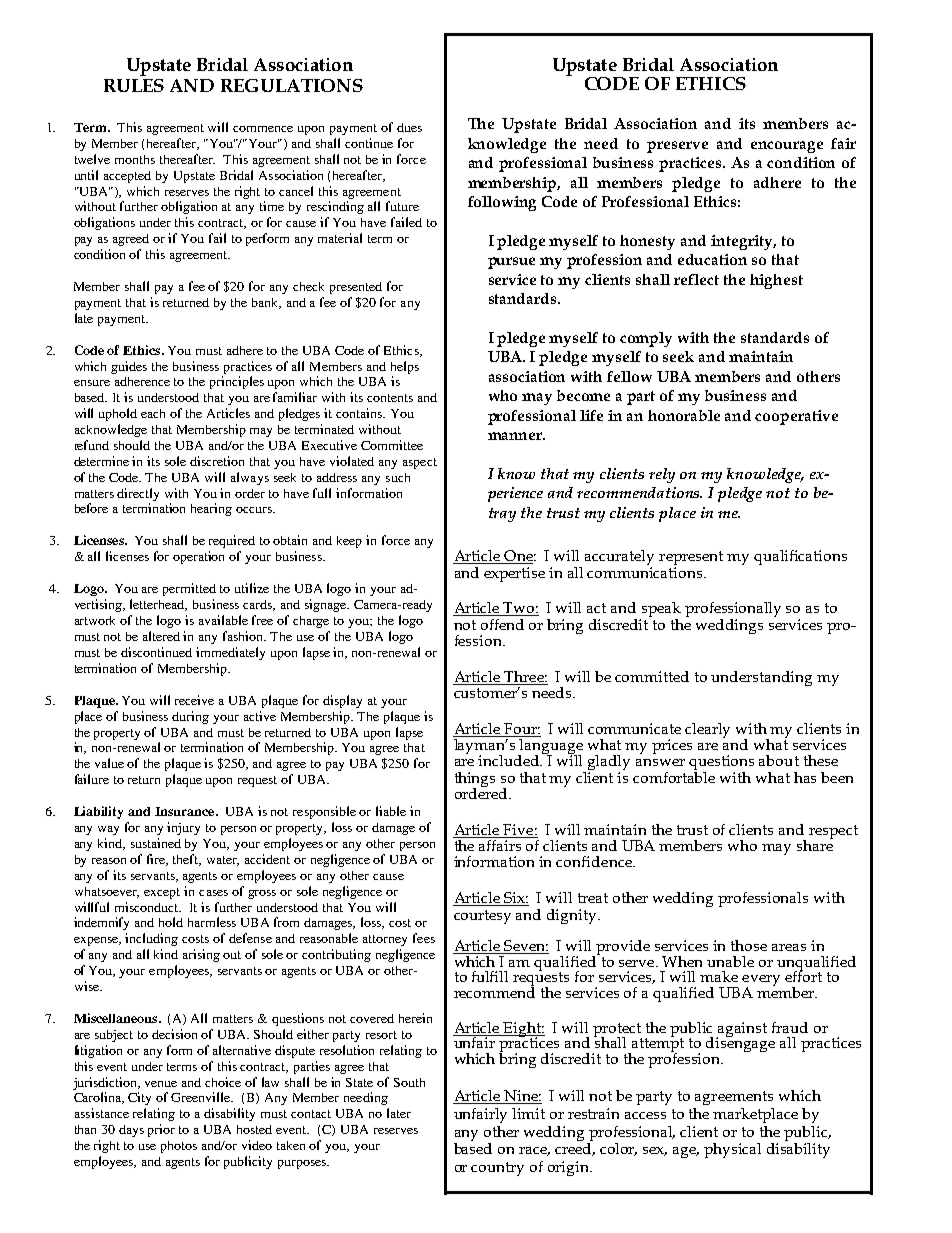  Describe the element at coordinates (134, 85) in the screenshot. I see `RULES` at that location.
